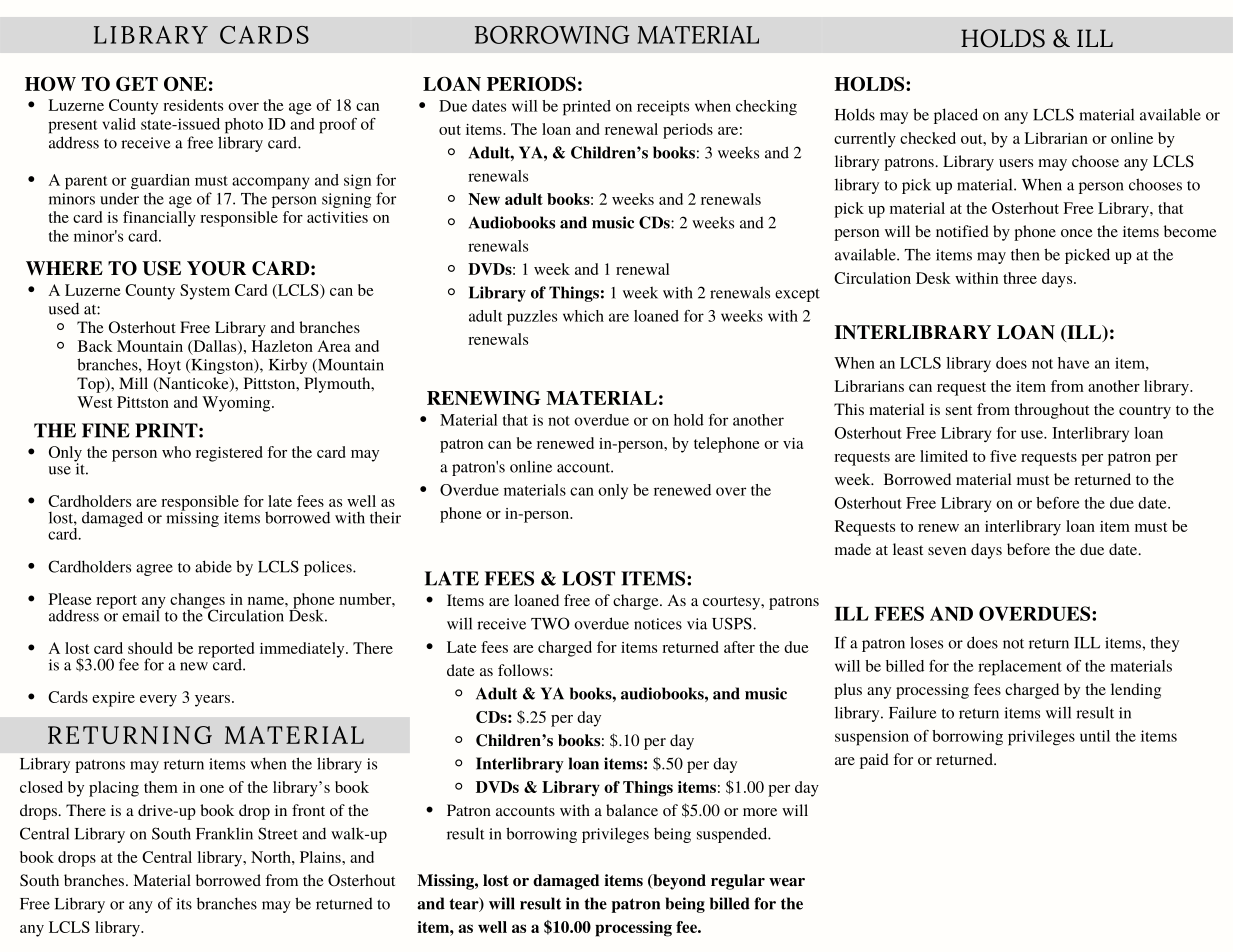 The width and height of the screenshot is (1233, 952). Describe the element at coordinates (663, 108) in the screenshot. I see `receipts` at that location.
